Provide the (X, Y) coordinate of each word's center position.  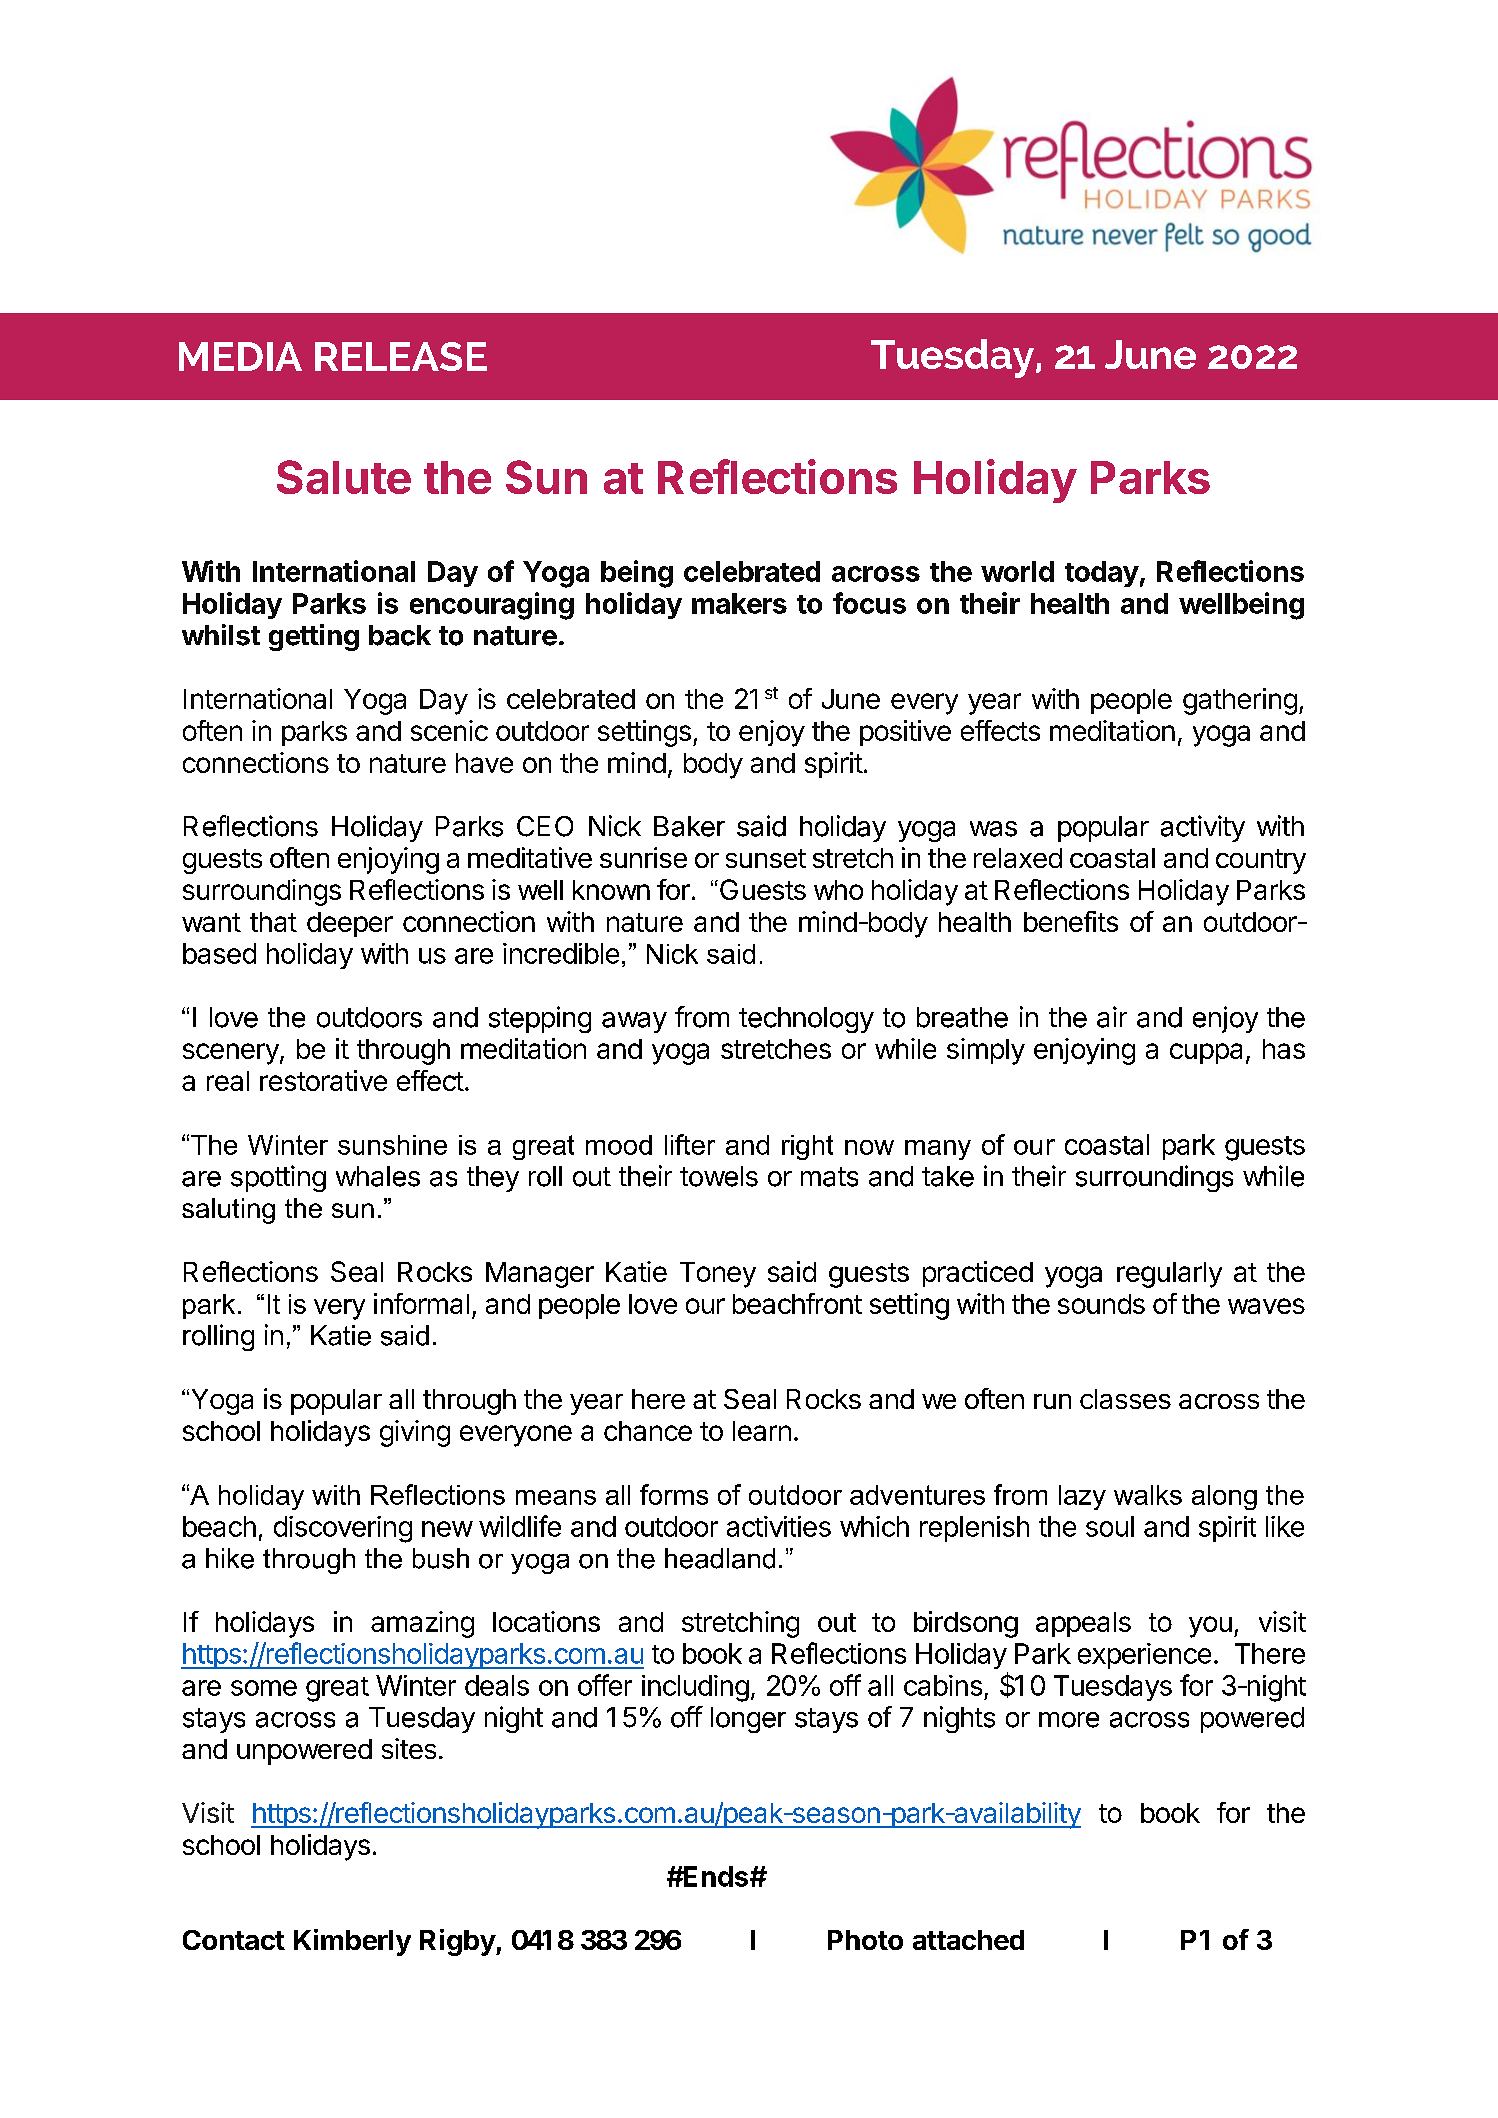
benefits (1071, 921)
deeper (350, 924)
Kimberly (352, 1942)
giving (415, 1433)
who (838, 890)
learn (762, 1431)
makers (739, 603)
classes (1125, 1399)
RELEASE (401, 356)
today (1102, 574)
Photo (865, 1940)
